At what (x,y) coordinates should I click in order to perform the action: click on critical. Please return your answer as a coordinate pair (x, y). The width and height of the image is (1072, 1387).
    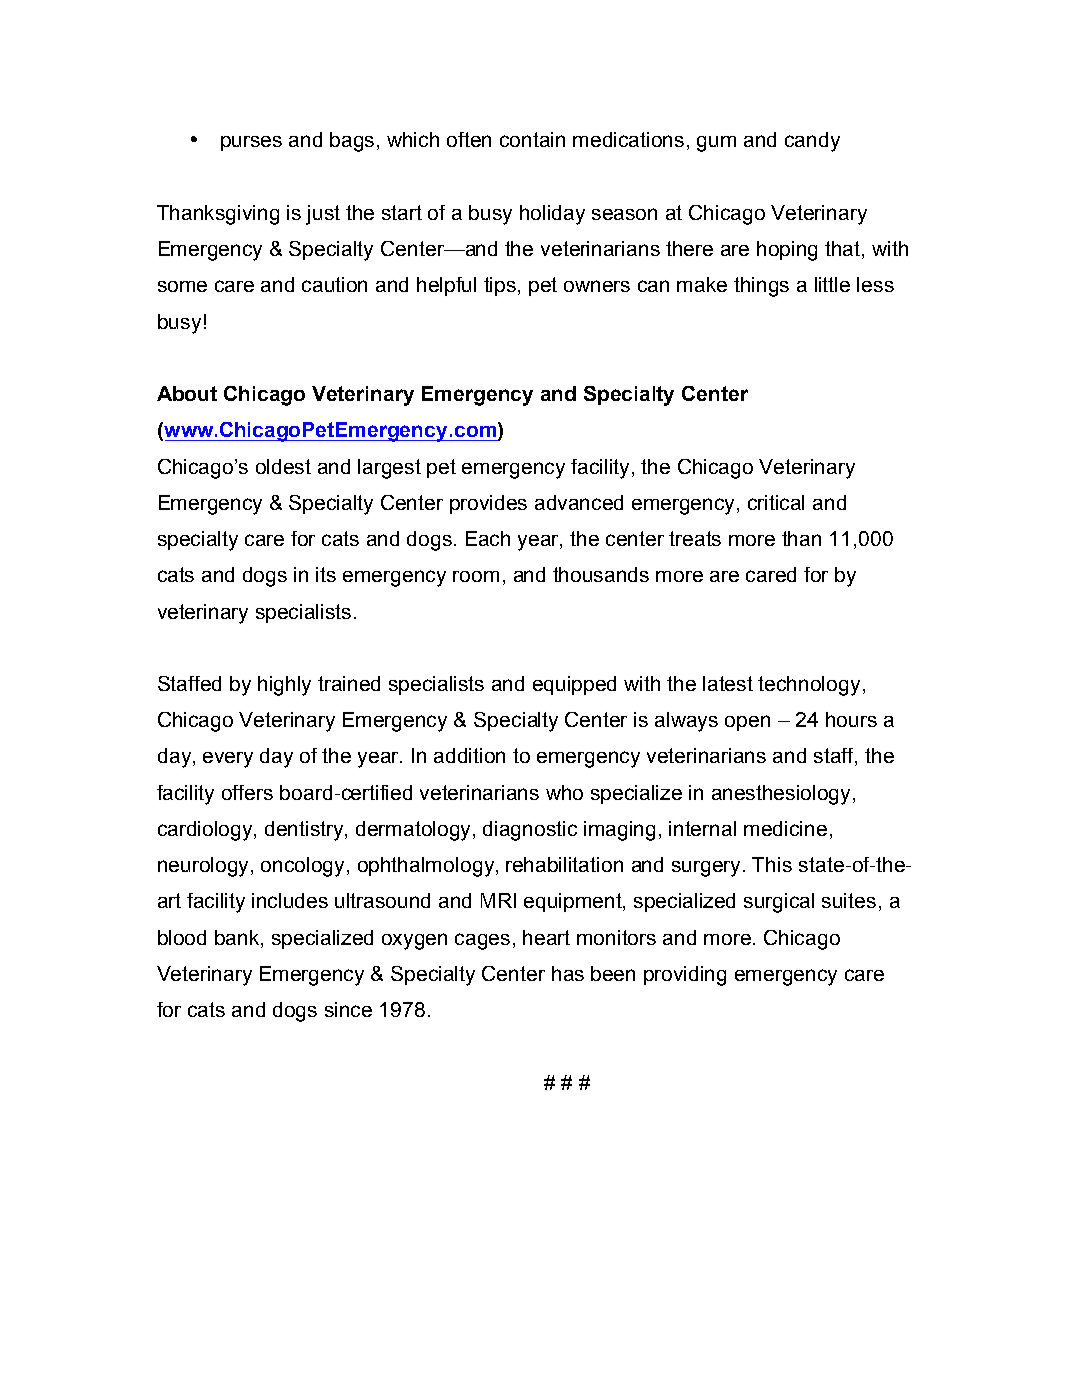
    Looking at the image, I should click on (776, 502).
